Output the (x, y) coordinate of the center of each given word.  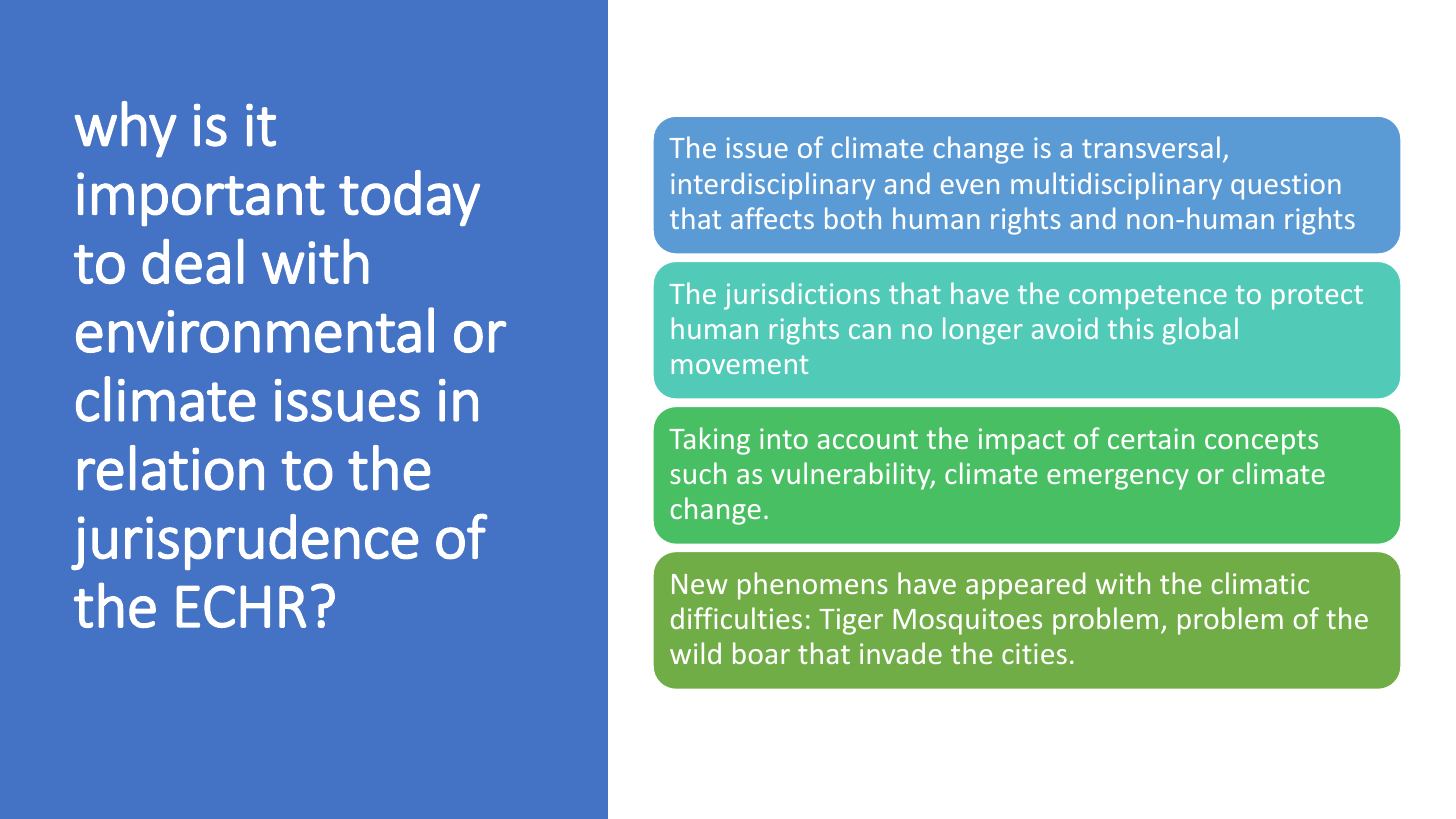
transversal (1151, 147)
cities (1034, 653)
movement (740, 364)
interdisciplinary (773, 186)
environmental (255, 330)
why (126, 129)
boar (761, 653)
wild (695, 653)
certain (1151, 438)
